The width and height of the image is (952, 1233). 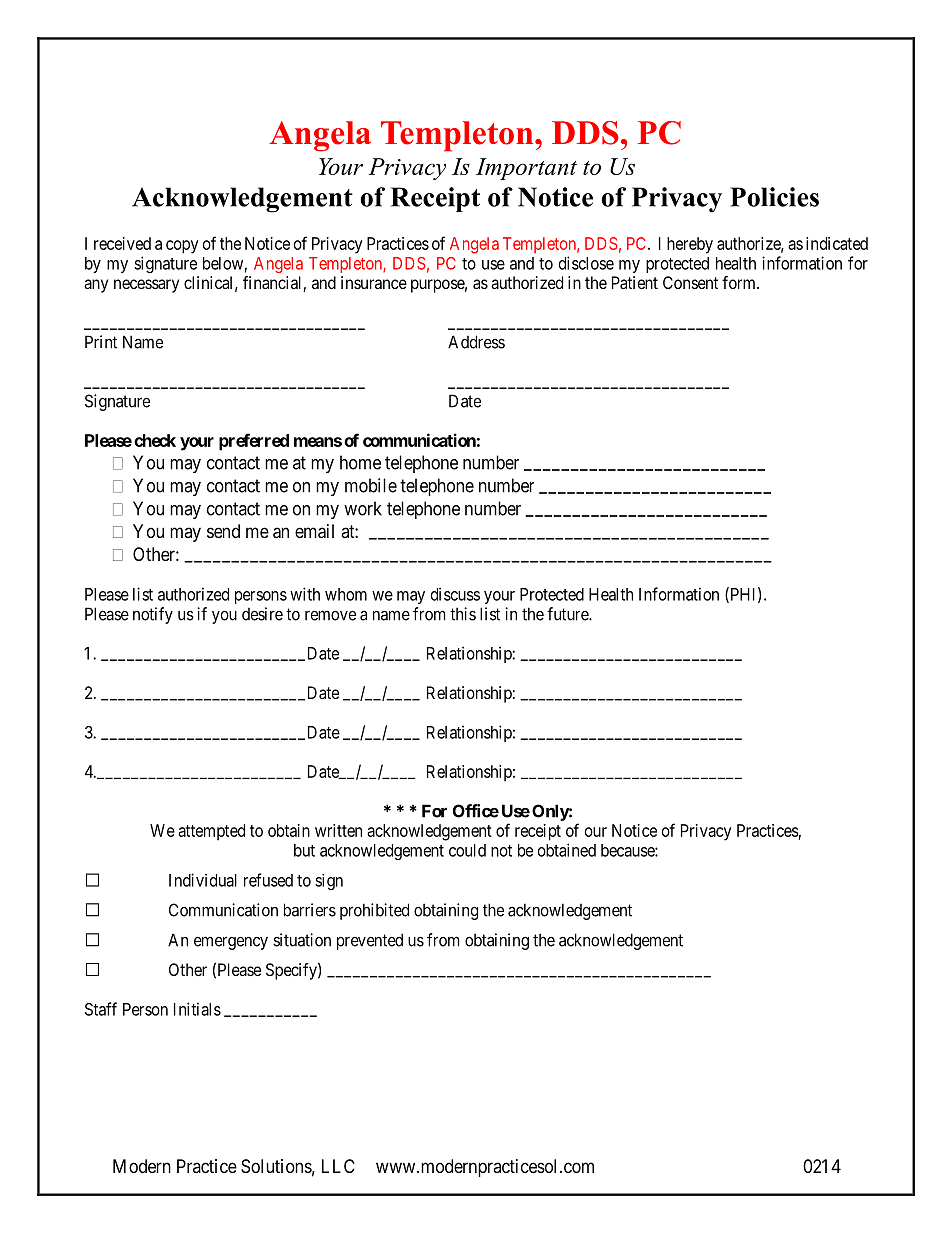 I want to click on Individual, so click(x=203, y=880).
